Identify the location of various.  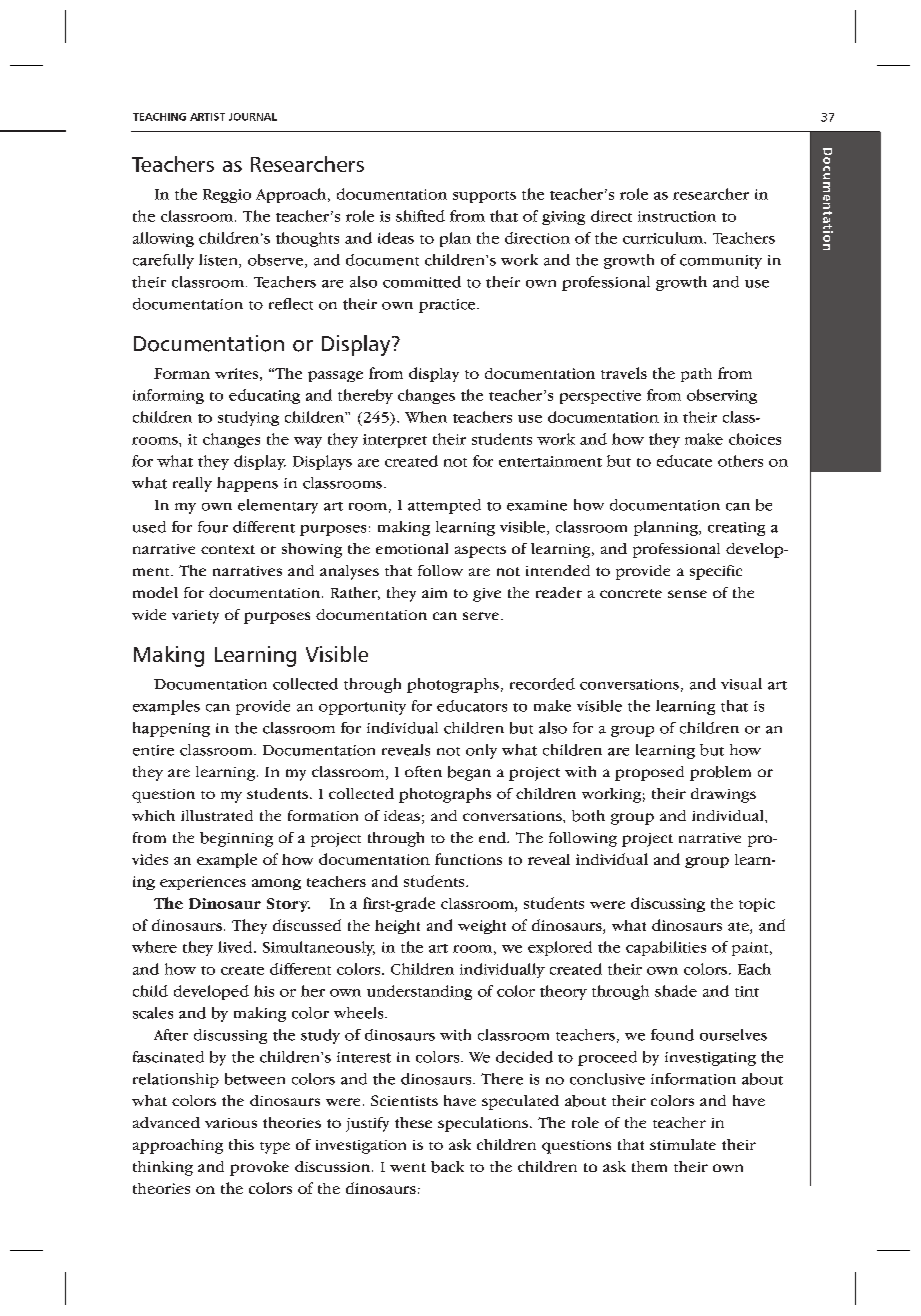
(231, 1123).
